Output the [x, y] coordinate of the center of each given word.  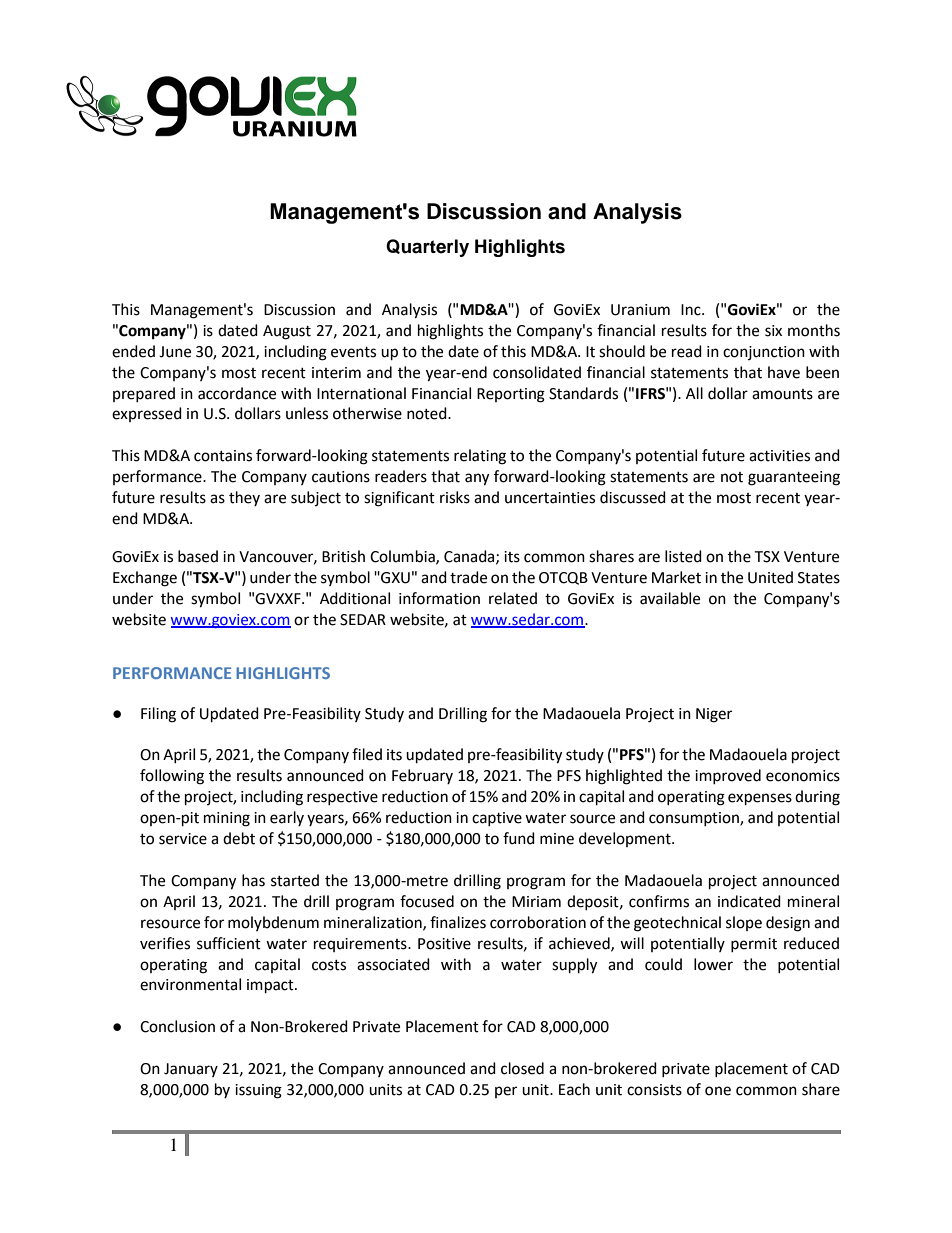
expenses [760, 799]
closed [522, 1068]
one [718, 1091]
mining [227, 819]
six [773, 331]
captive [497, 819]
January [191, 1070]
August [287, 332]
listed [683, 556]
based [198, 556]
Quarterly [427, 248]
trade [468, 577]
